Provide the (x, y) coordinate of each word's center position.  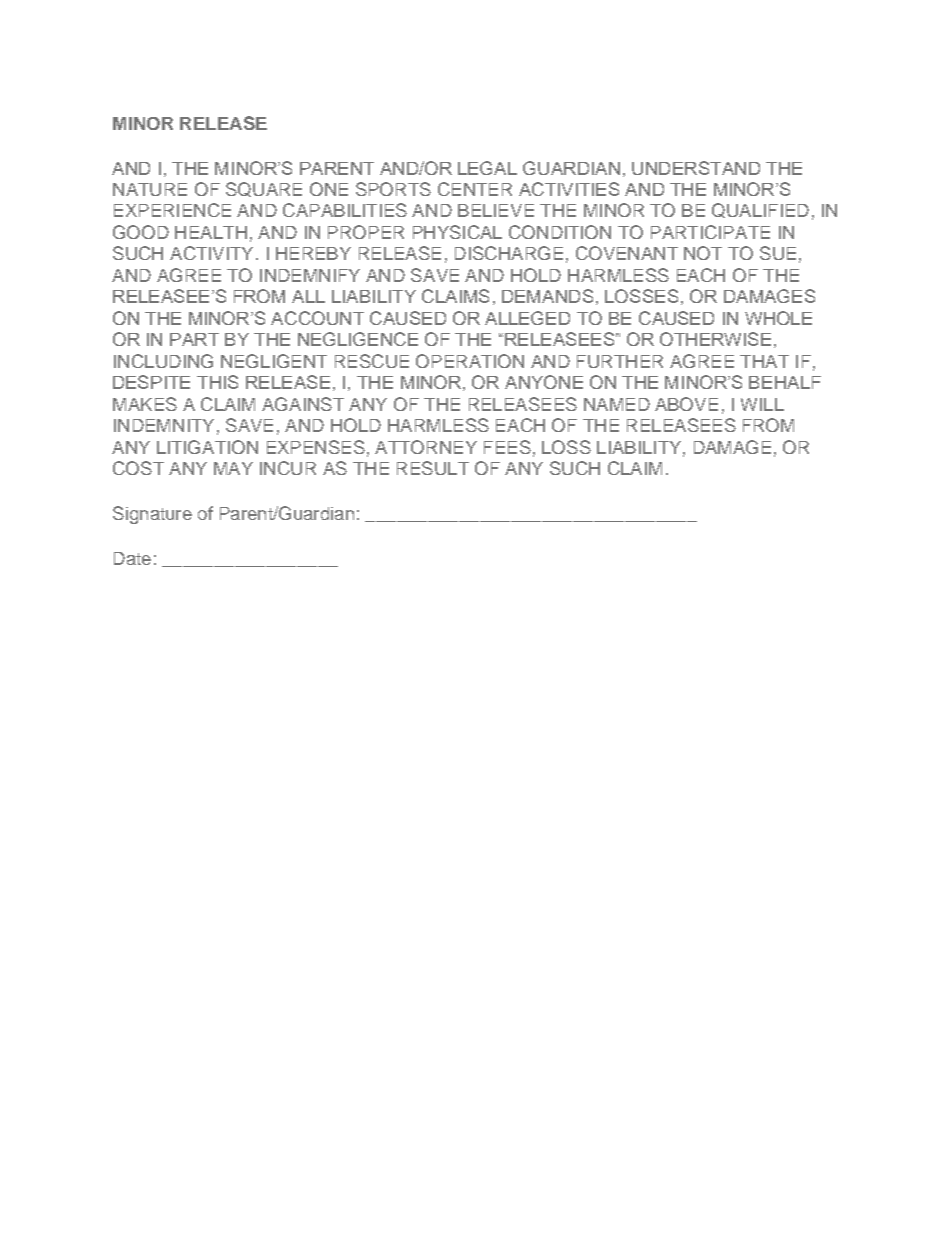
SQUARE (264, 189)
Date (132, 558)
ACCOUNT (317, 318)
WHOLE (778, 318)
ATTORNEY (426, 447)
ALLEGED (527, 318)
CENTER (475, 189)
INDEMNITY (164, 425)
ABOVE (686, 404)
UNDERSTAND (696, 168)
